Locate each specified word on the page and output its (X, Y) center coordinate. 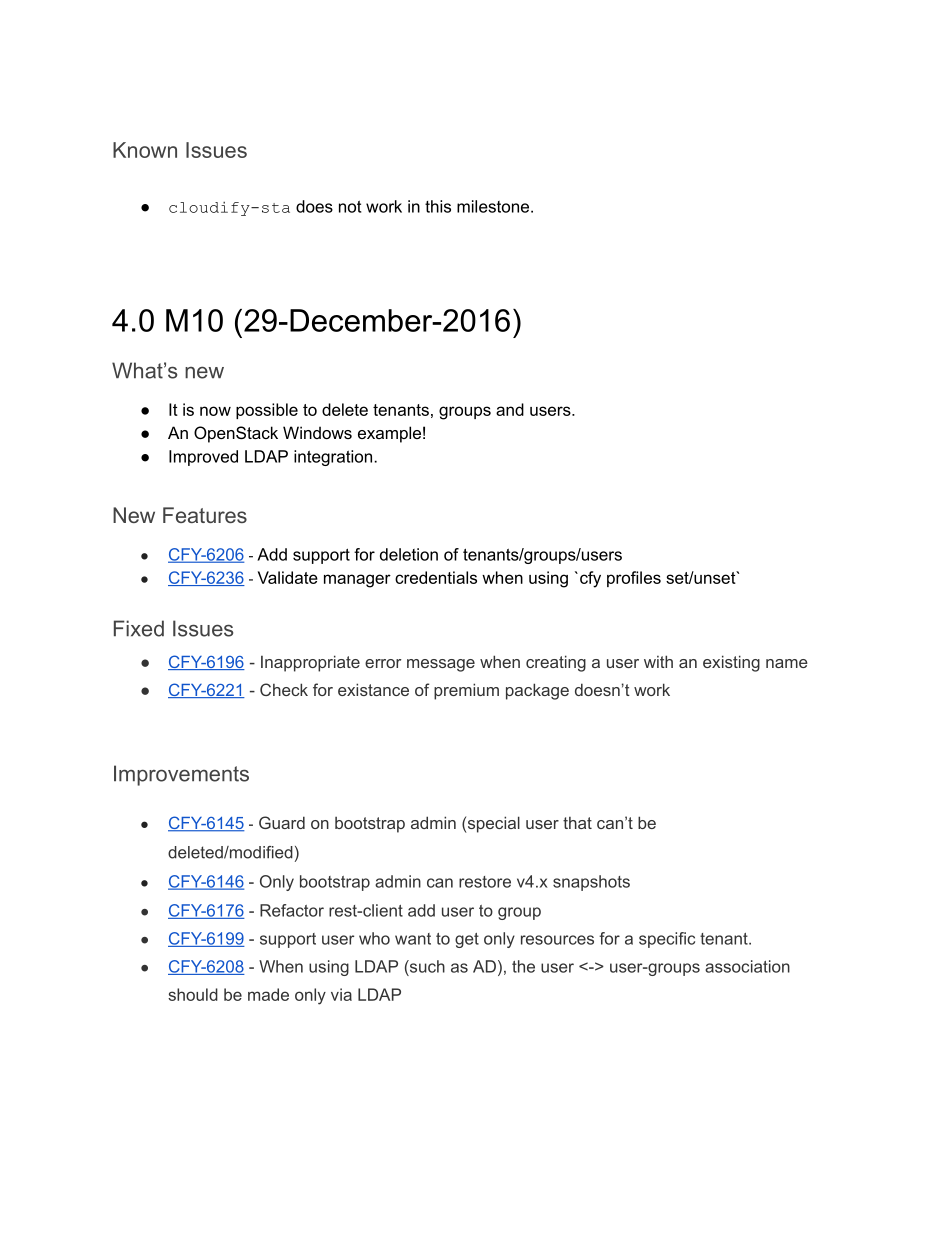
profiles (634, 579)
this (438, 206)
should (193, 994)
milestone (494, 206)
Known (145, 150)
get (467, 940)
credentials (436, 577)
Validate (288, 577)
